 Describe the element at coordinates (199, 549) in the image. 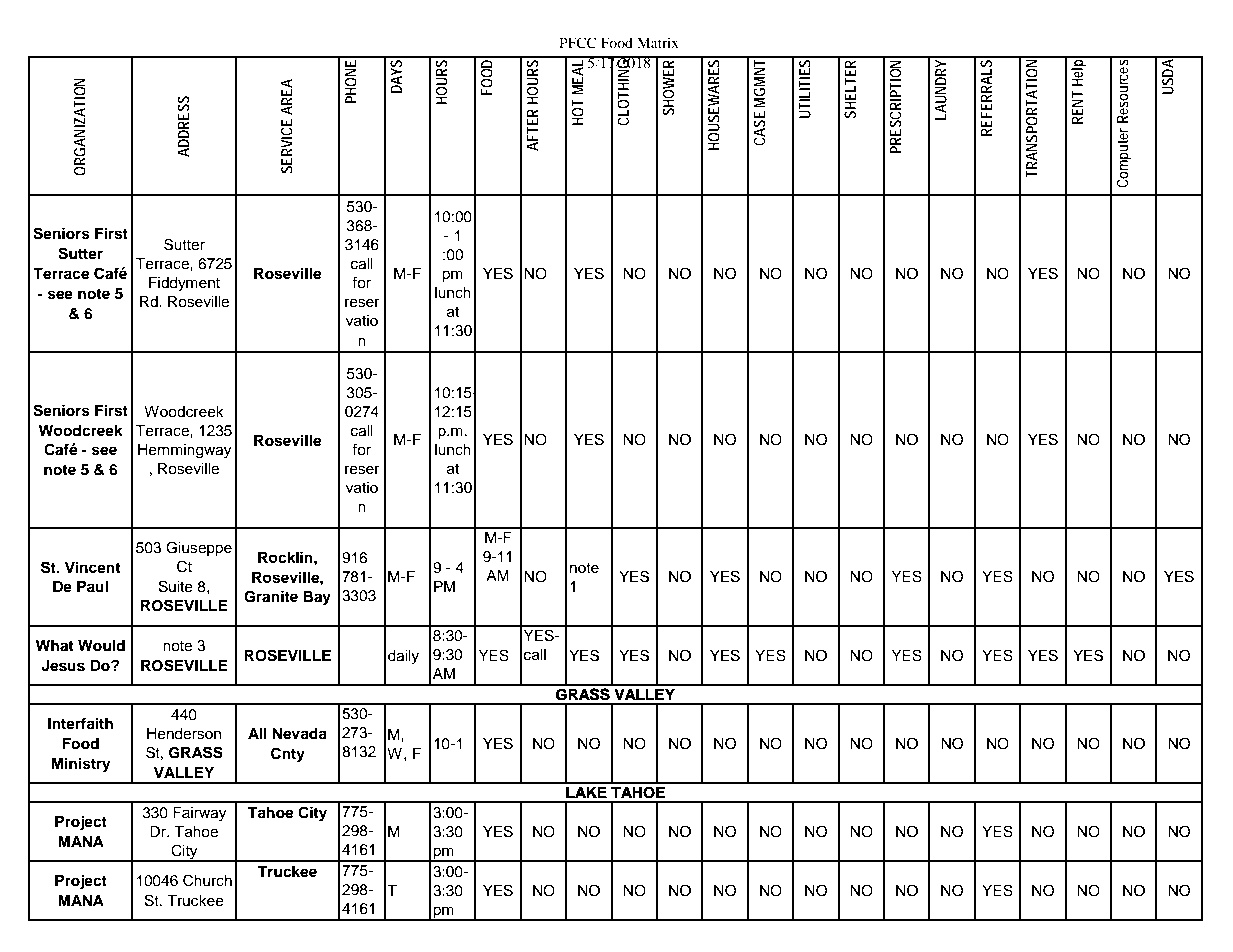

I see `Giuseppe` at that location.
